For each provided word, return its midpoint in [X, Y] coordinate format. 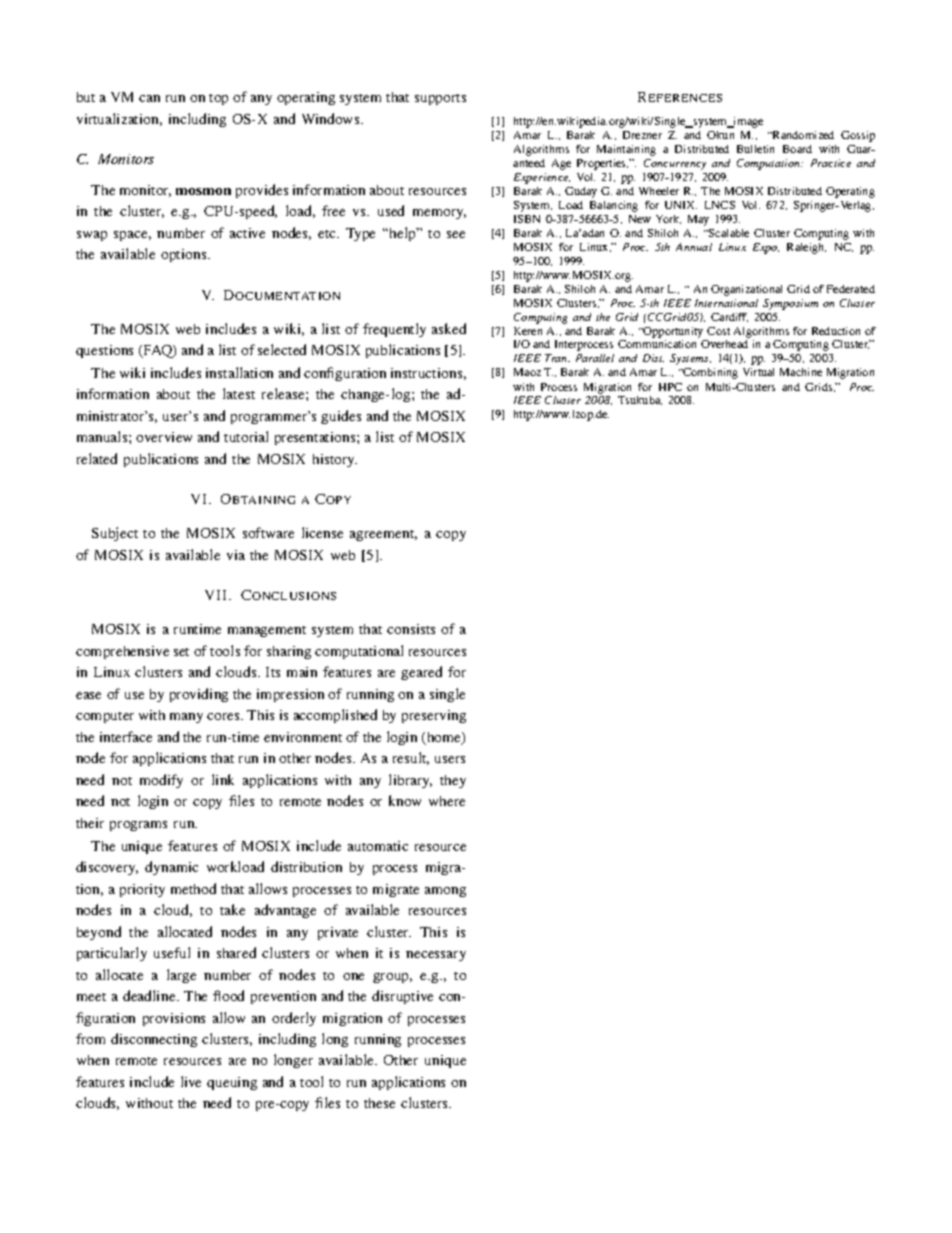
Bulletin [755, 149]
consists [411, 629]
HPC [670, 387]
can [149, 98]
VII [217, 595]
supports [440, 99]
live [191, 1081]
